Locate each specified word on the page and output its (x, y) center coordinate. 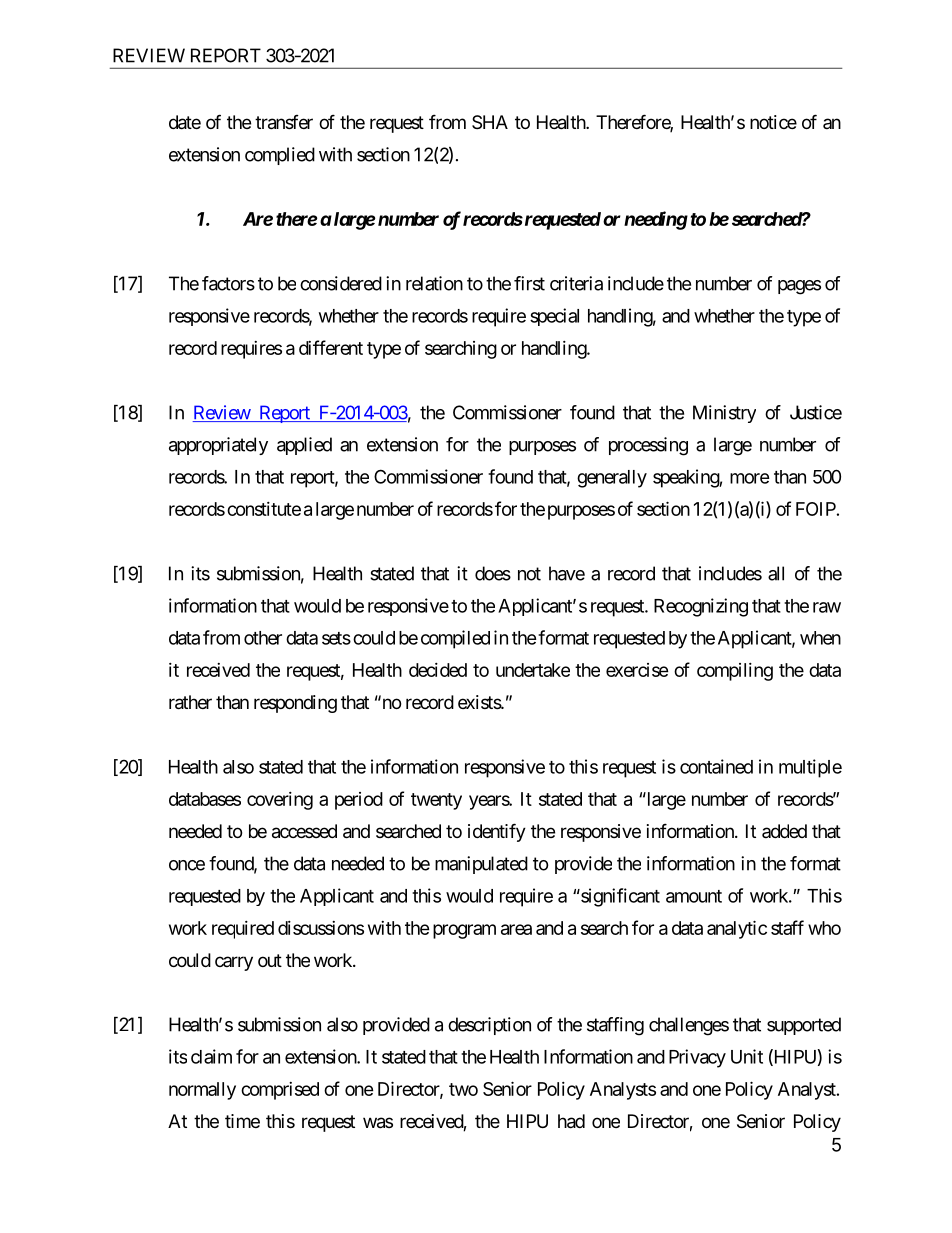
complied (280, 156)
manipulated (481, 865)
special (554, 317)
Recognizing (701, 607)
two (463, 1089)
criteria (576, 283)
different (331, 347)
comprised (280, 1091)
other (263, 638)
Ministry (724, 414)
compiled (455, 639)
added (784, 831)
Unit (747, 1056)
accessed (304, 831)
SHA (490, 122)
